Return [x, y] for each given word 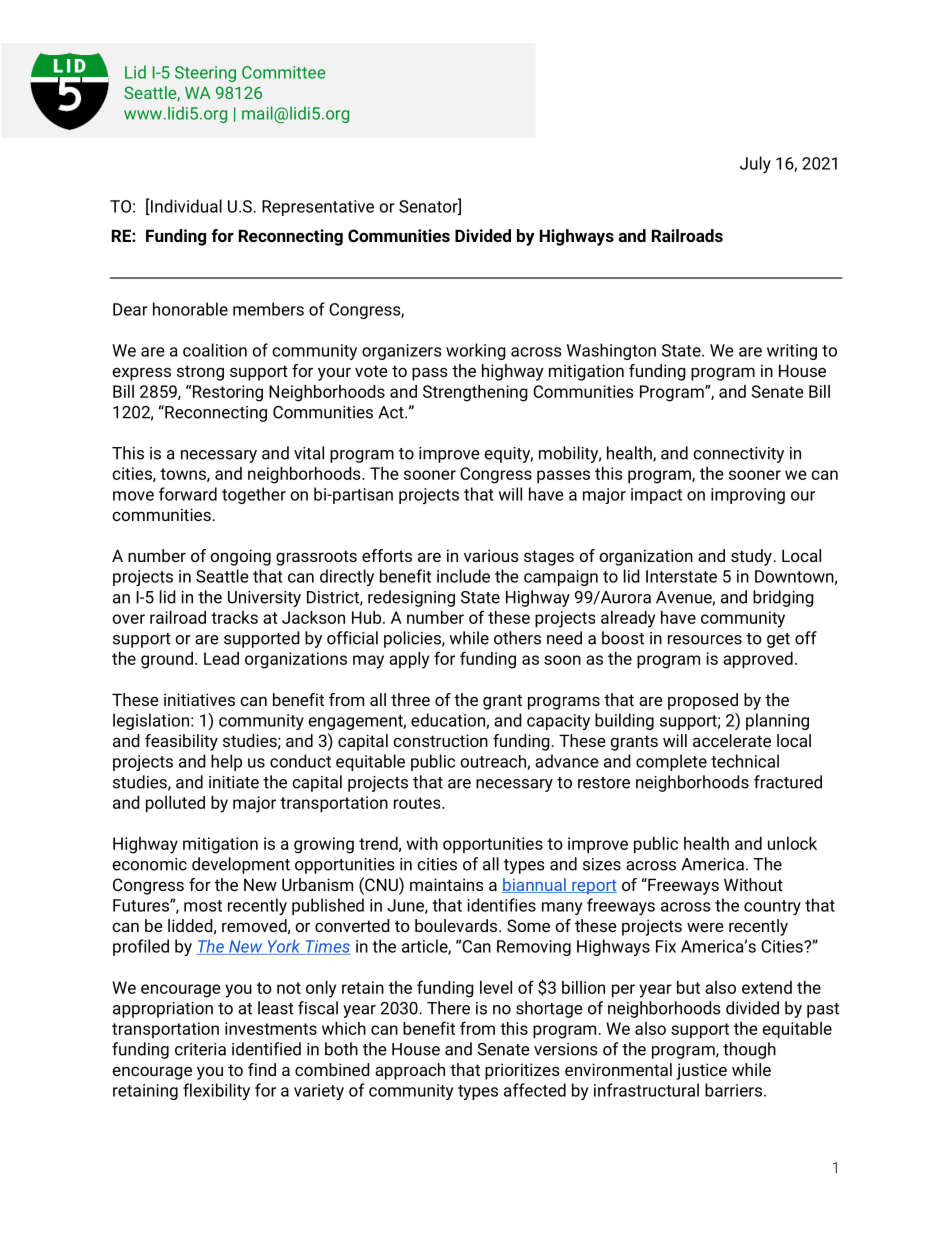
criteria [200, 1049]
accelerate [732, 740]
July [755, 164]
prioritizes [522, 1071]
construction [440, 740]
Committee [283, 72]
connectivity [738, 455]
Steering [205, 74]
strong [200, 373]
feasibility [181, 742]
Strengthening [475, 393]
